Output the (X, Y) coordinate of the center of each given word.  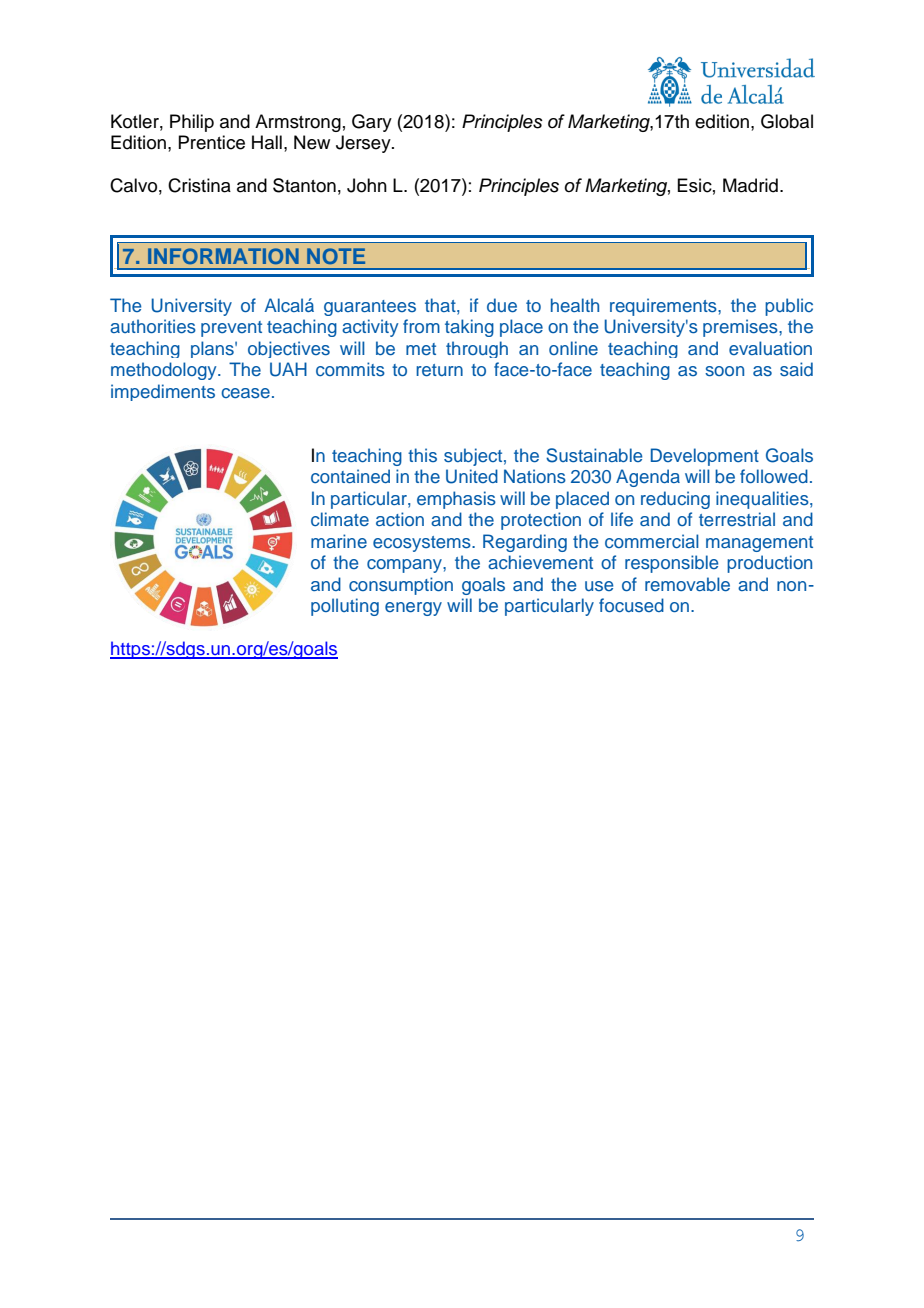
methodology (165, 371)
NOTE (336, 256)
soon (724, 371)
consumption (401, 586)
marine (339, 541)
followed (774, 476)
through (477, 349)
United (472, 476)
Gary (372, 123)
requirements (664, 307)
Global (787, 121)
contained (350, 476)
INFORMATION (223, 256)
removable (687, 584)
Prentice (211, 142)
